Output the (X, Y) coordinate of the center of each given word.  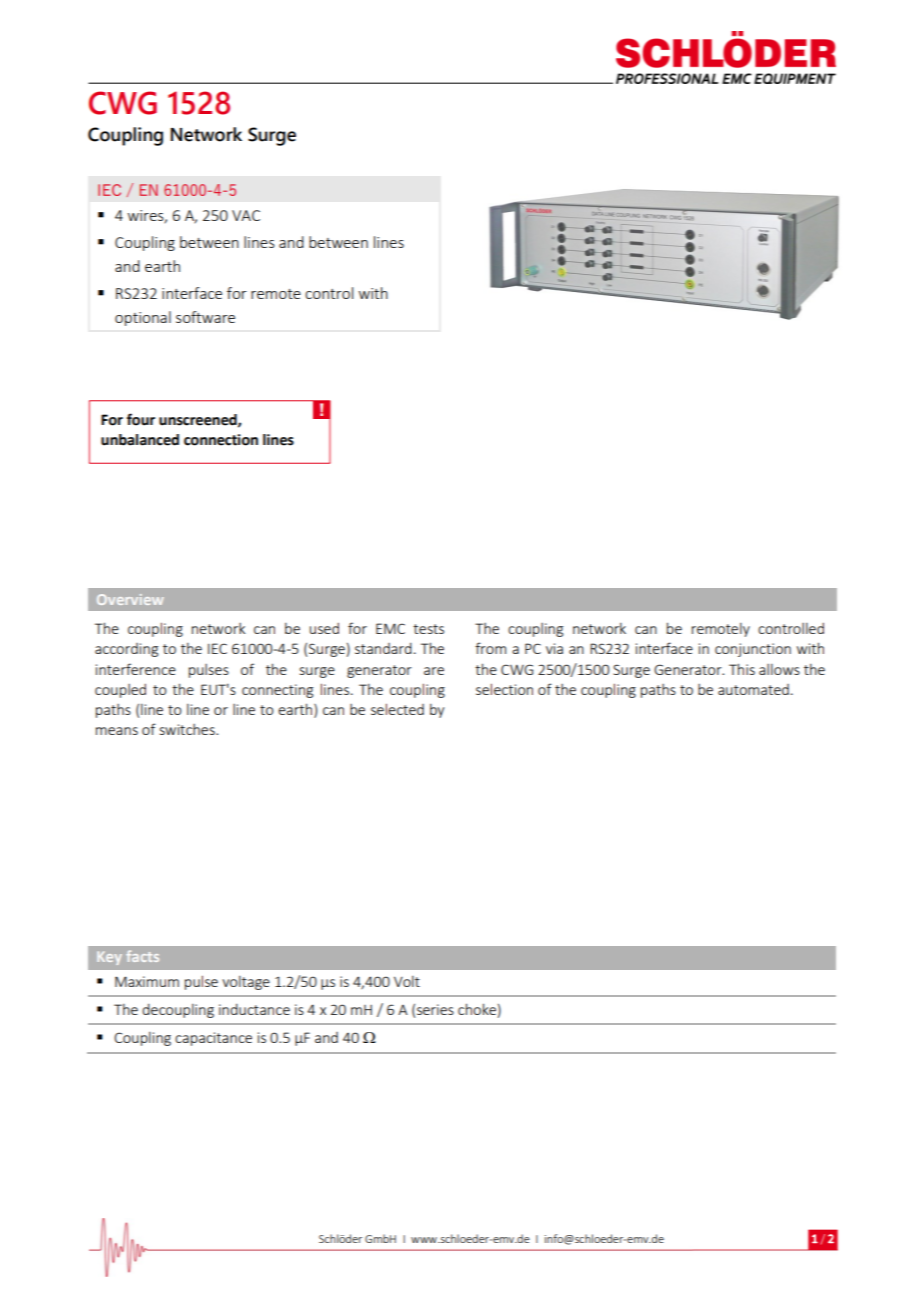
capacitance (213, 1039)
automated (753, 689)
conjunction (753, 650)
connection (221, 440)
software (205, 317)
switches (188, 729)
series (435, 1009)
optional (143, 318)
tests (428, 629)
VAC (246, 215)
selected (397, 709)
